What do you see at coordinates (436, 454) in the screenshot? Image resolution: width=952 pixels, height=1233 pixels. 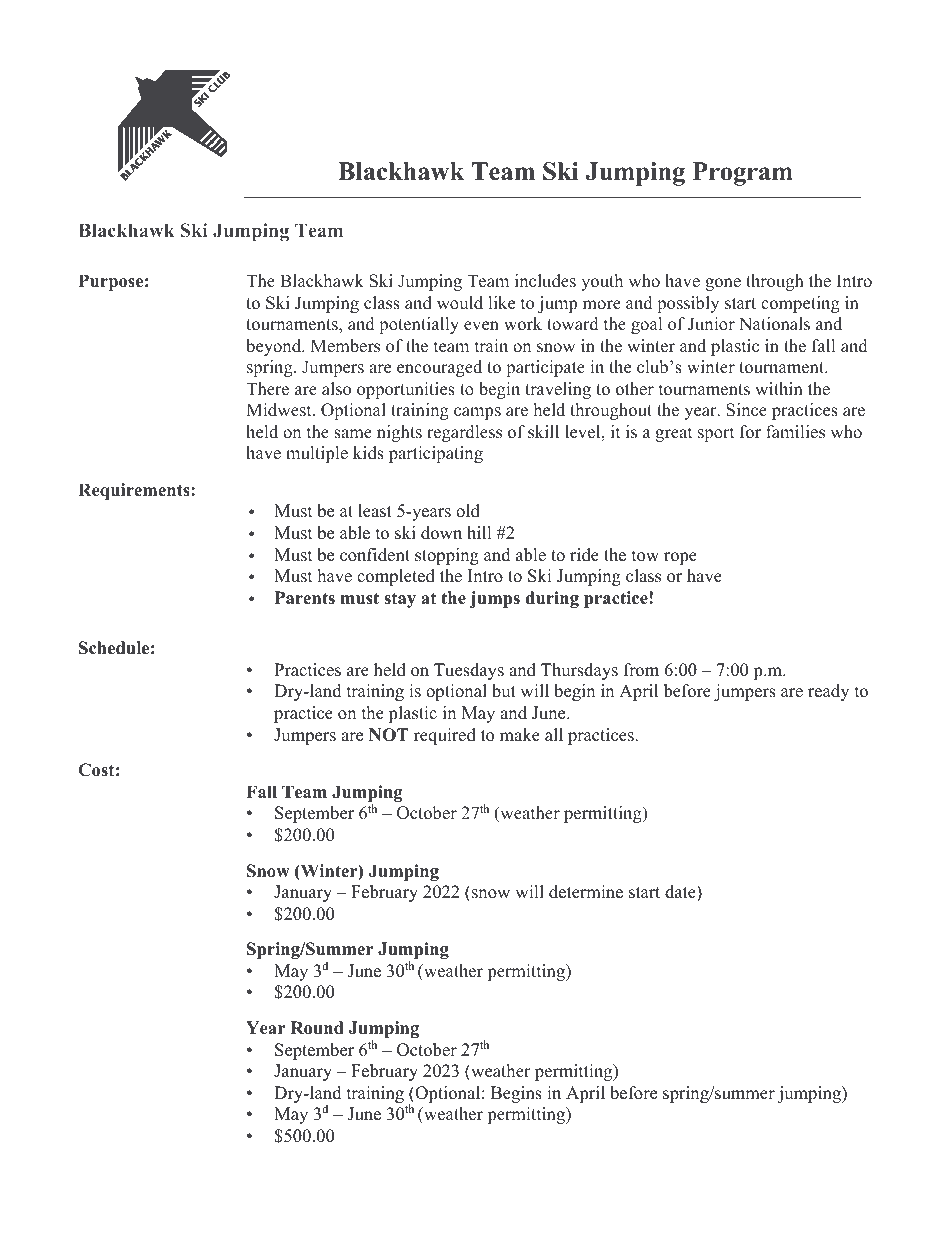 I see `participating` at bounding box center [436, 454].
